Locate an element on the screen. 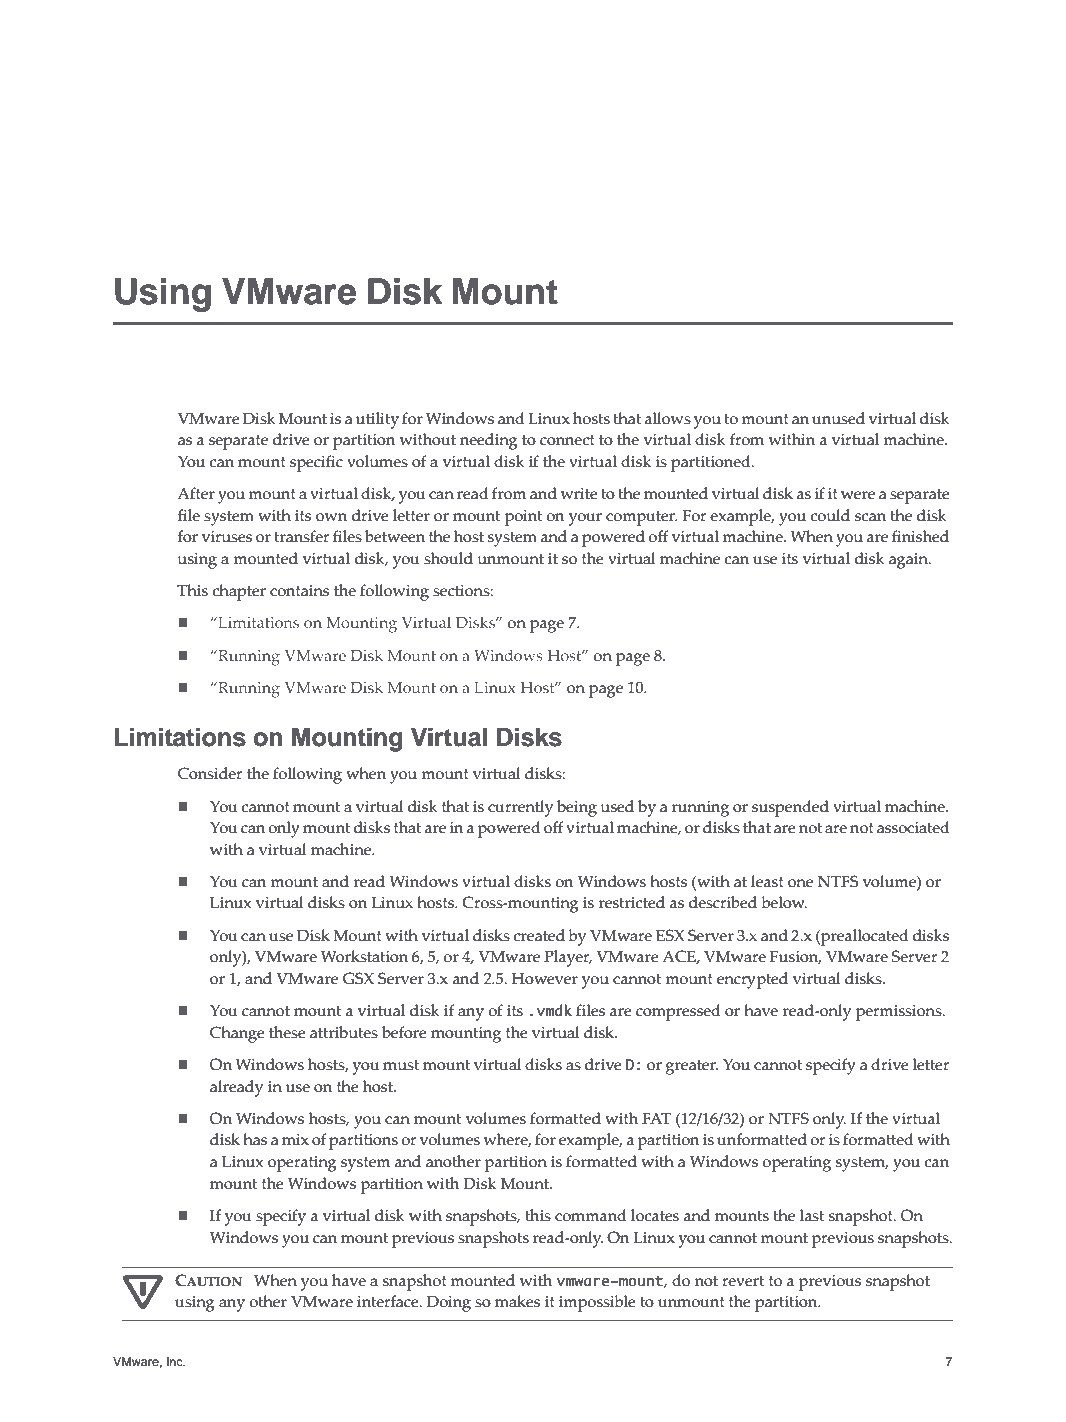  connect is located at coordinates (567, 440).
